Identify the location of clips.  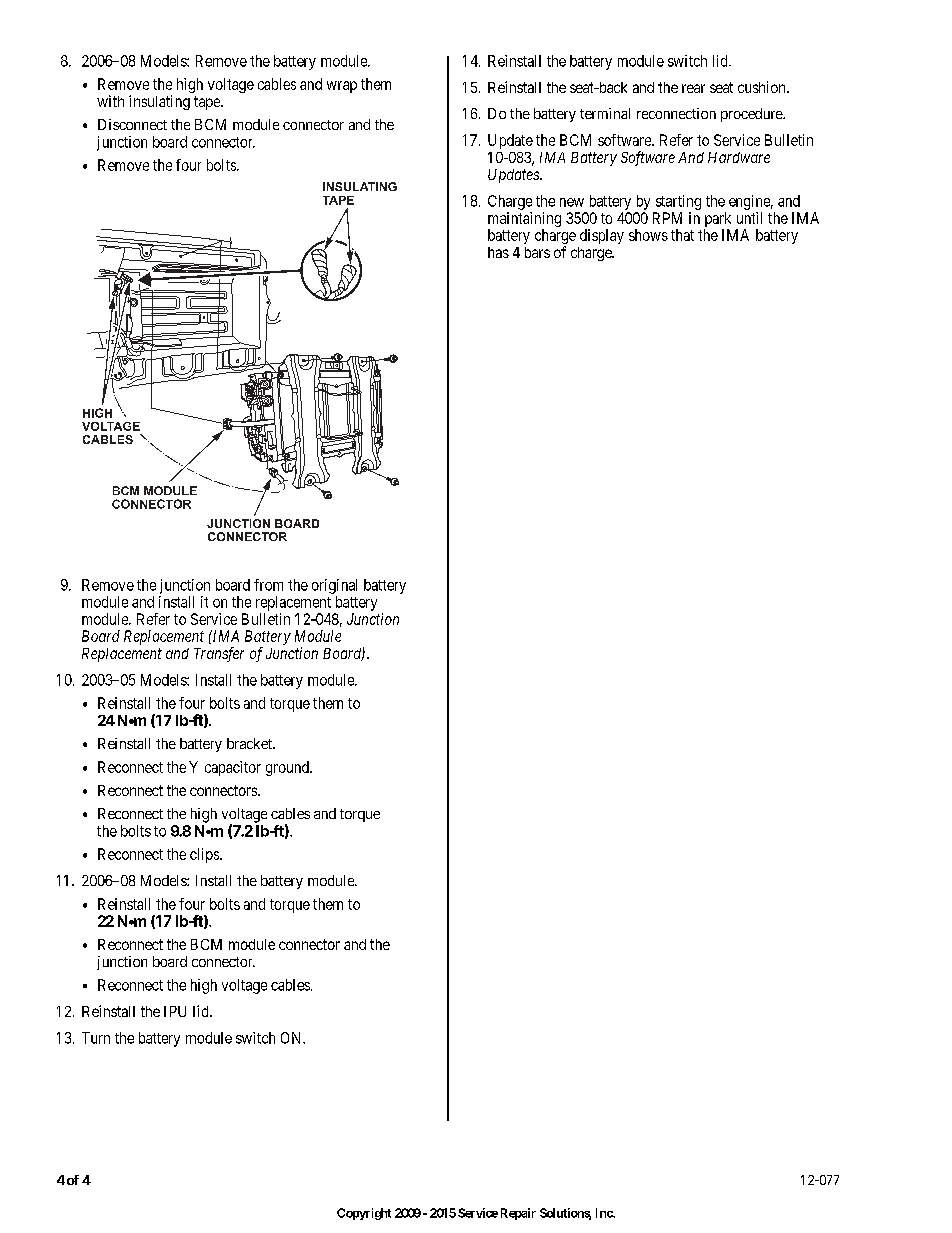
(205, 855).
